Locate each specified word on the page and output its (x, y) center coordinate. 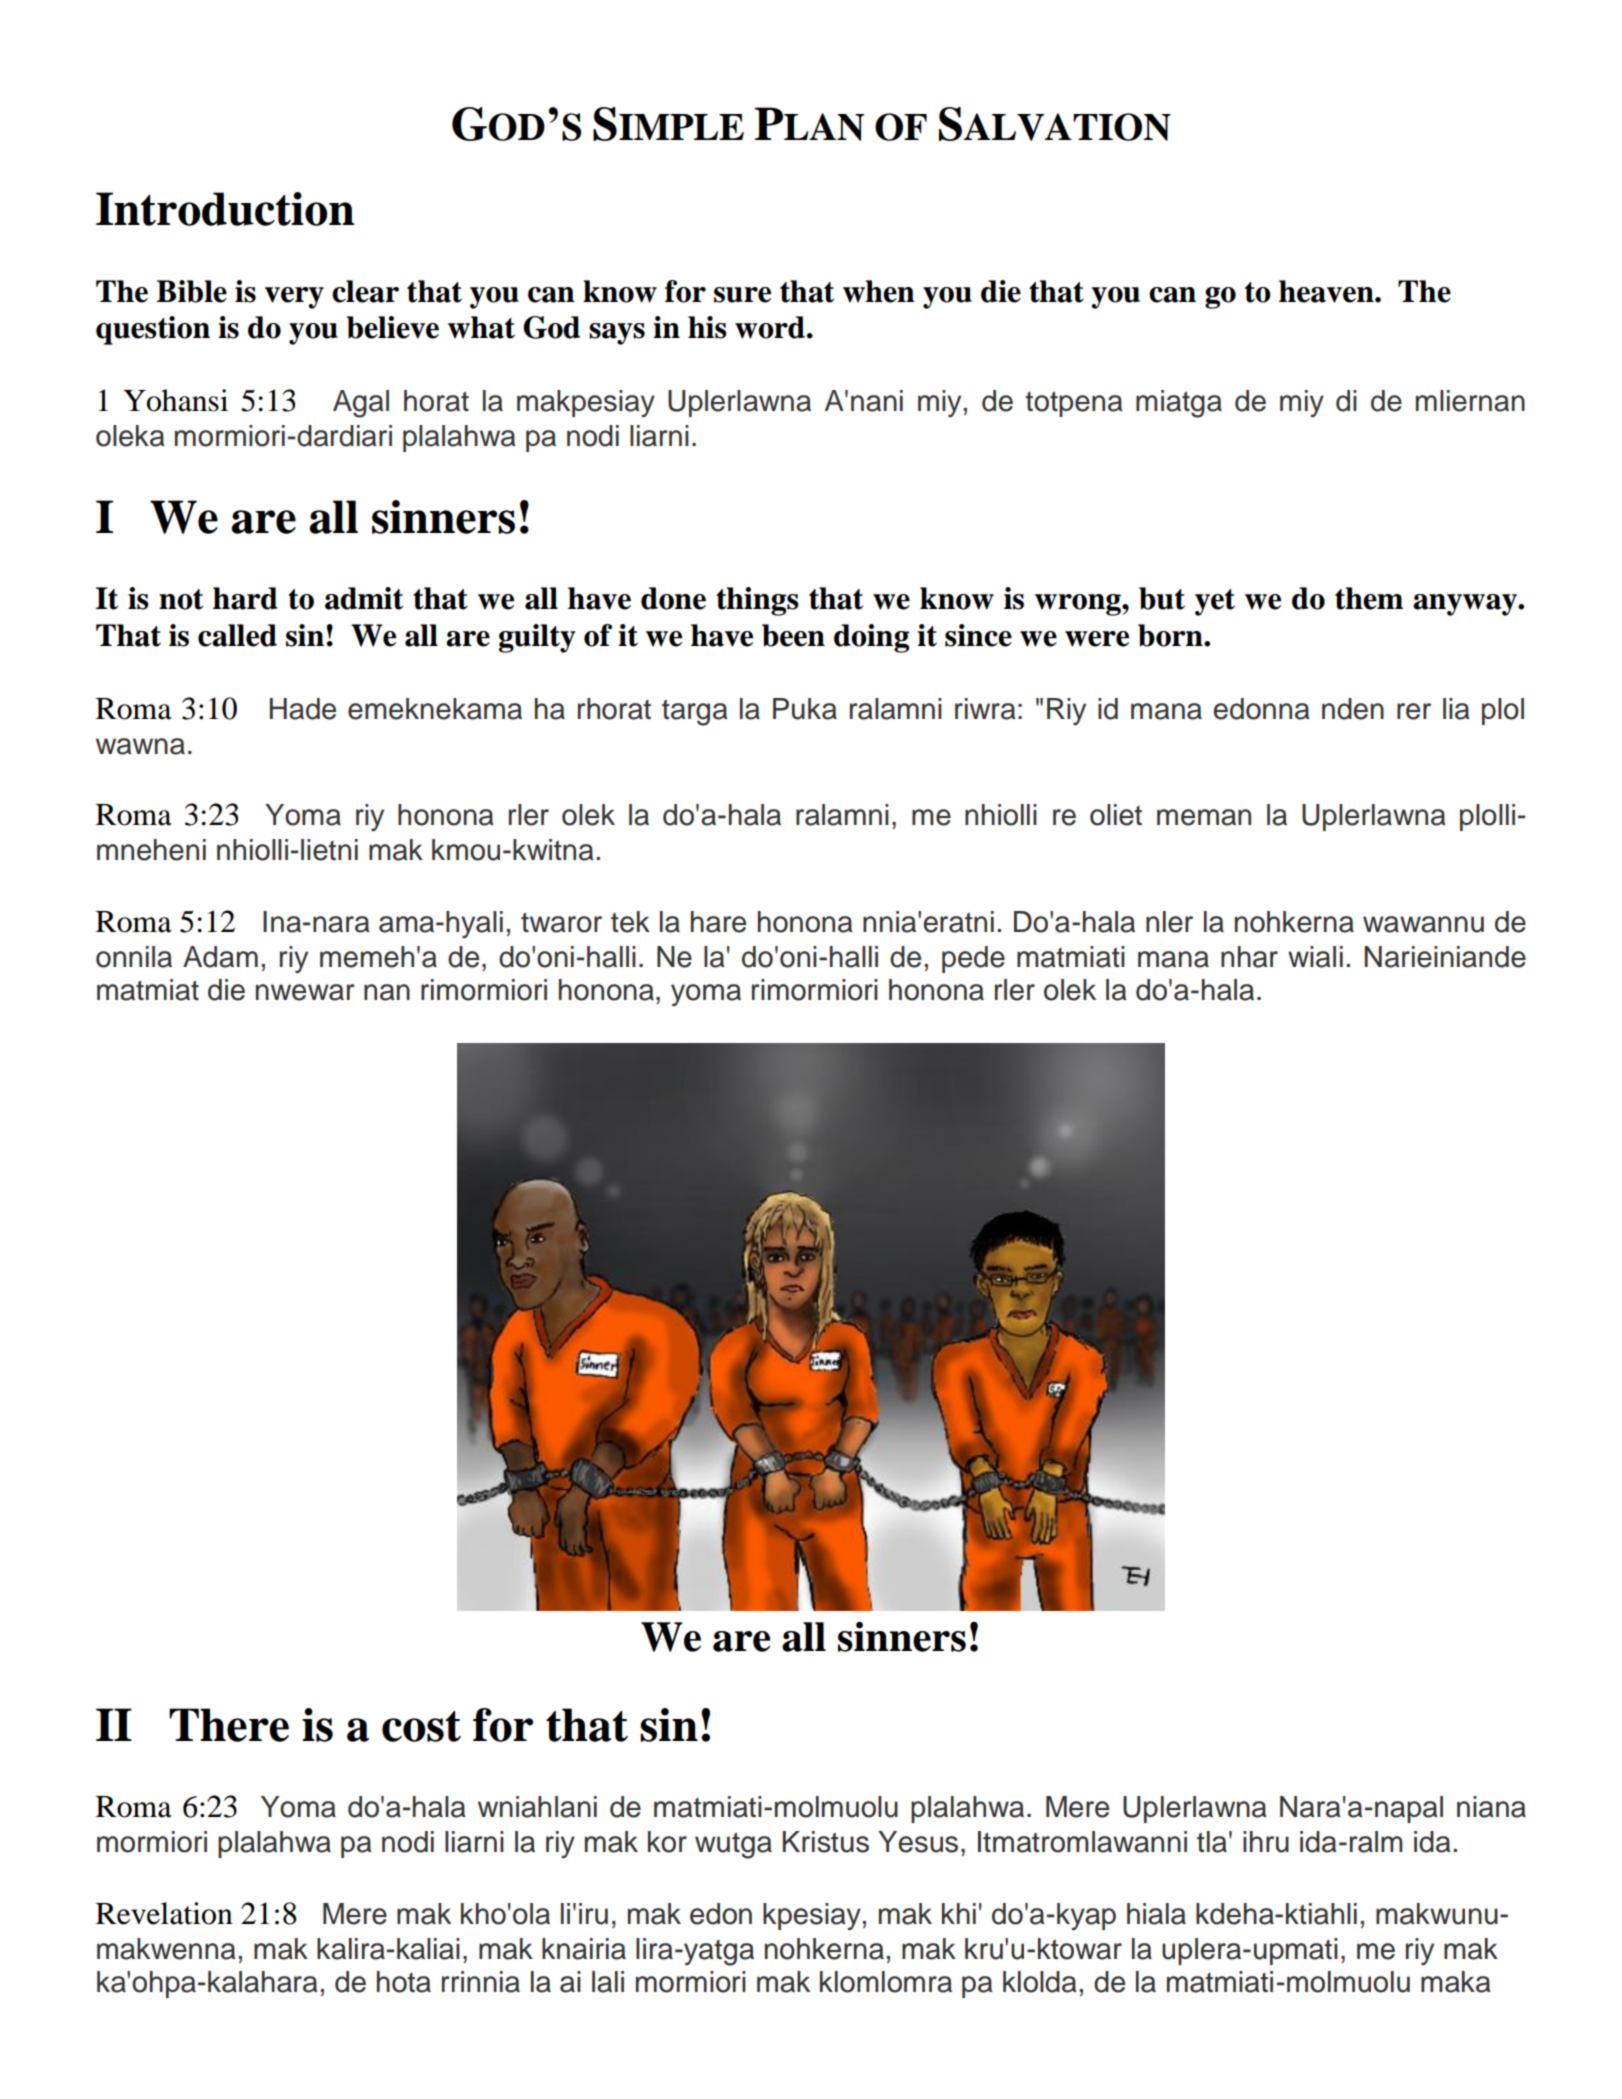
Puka (805, 709)
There (229, 1725)
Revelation (164, 1913)
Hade (303, 709)
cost (421, 1726)
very (294, 298)
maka (1456, 1982)
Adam (220, 957)
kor (667, 1842)
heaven (1327, 291)
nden (1353, 709)
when (879, 291)
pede (973, 959)
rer (1414, 711)
